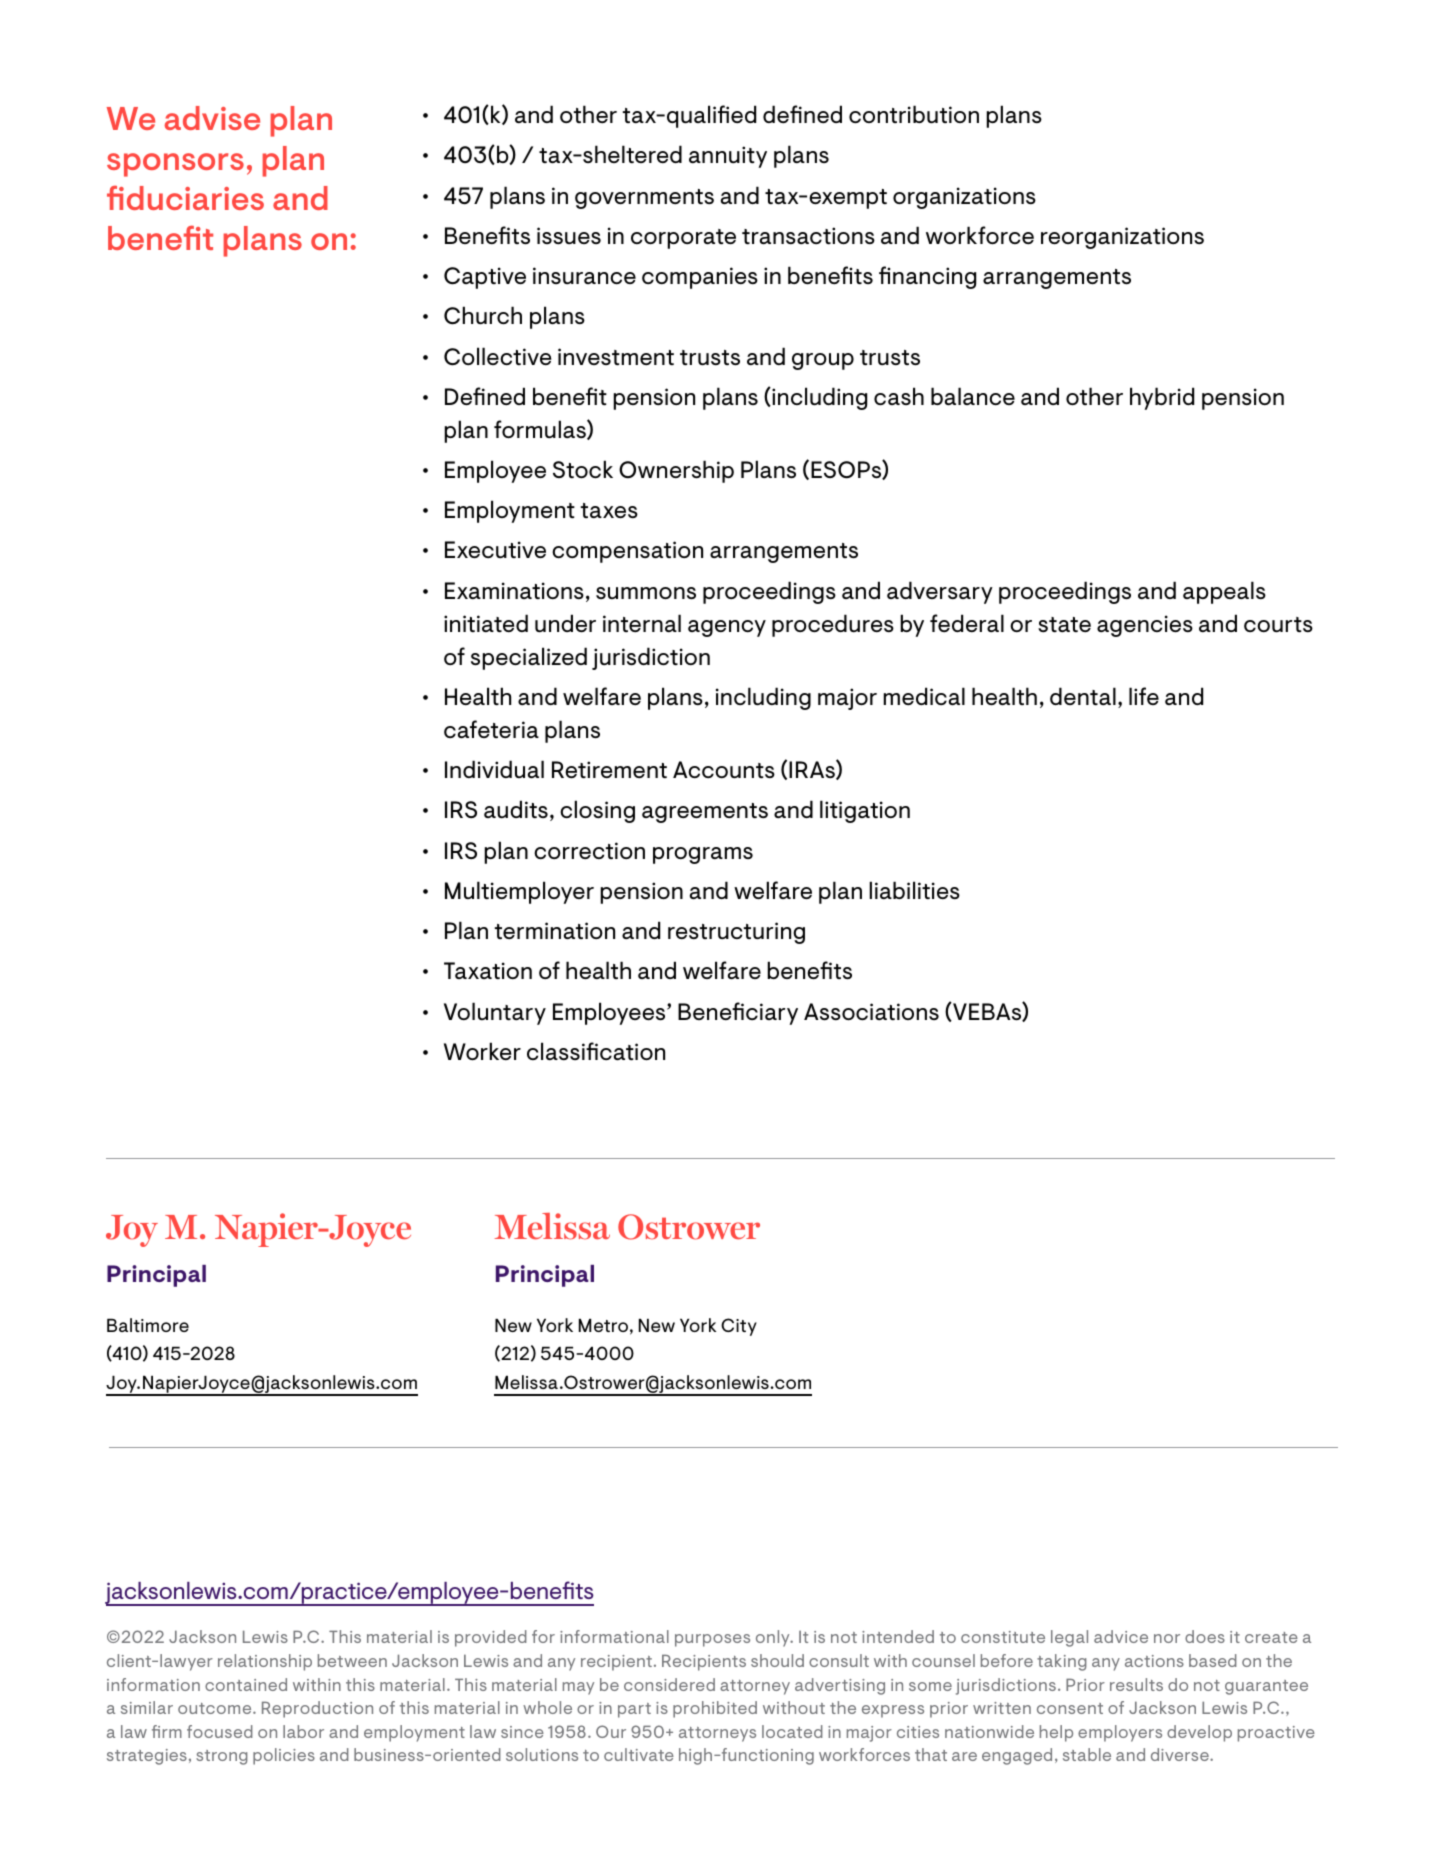 Image resolution: width=1444 pixels, height=1868 pixels. I want to click on hybrid, so click(1162, 398).
